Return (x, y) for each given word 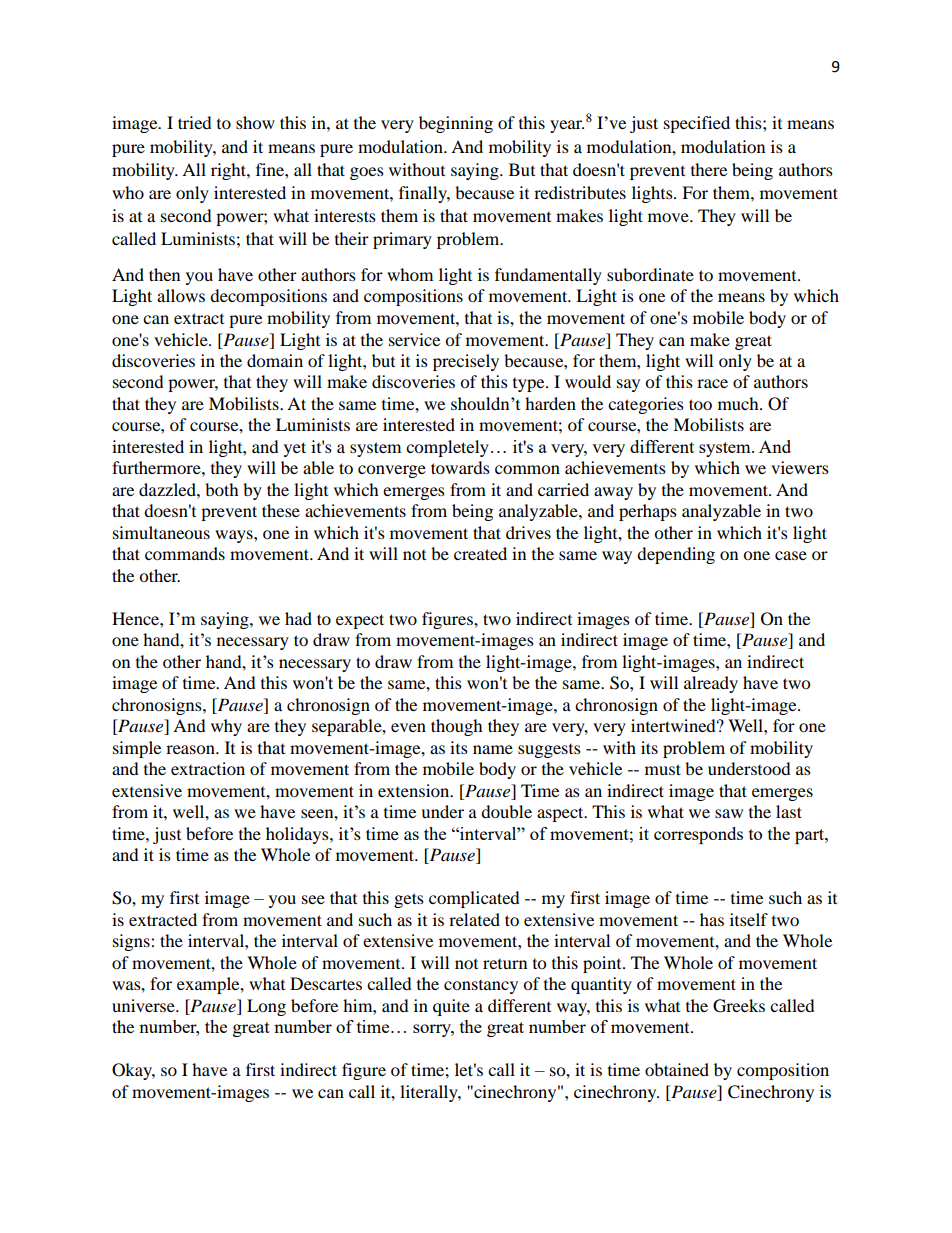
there (709, 169)
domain (275, 360)
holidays (298, 835)
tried (195, 122)
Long (266, 1007)
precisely (466, 362)
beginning (456, 124)
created (480, 553)
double (506, 811)
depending (676, 555)
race (712, 383)
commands (185, 553)
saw (729, 813)
